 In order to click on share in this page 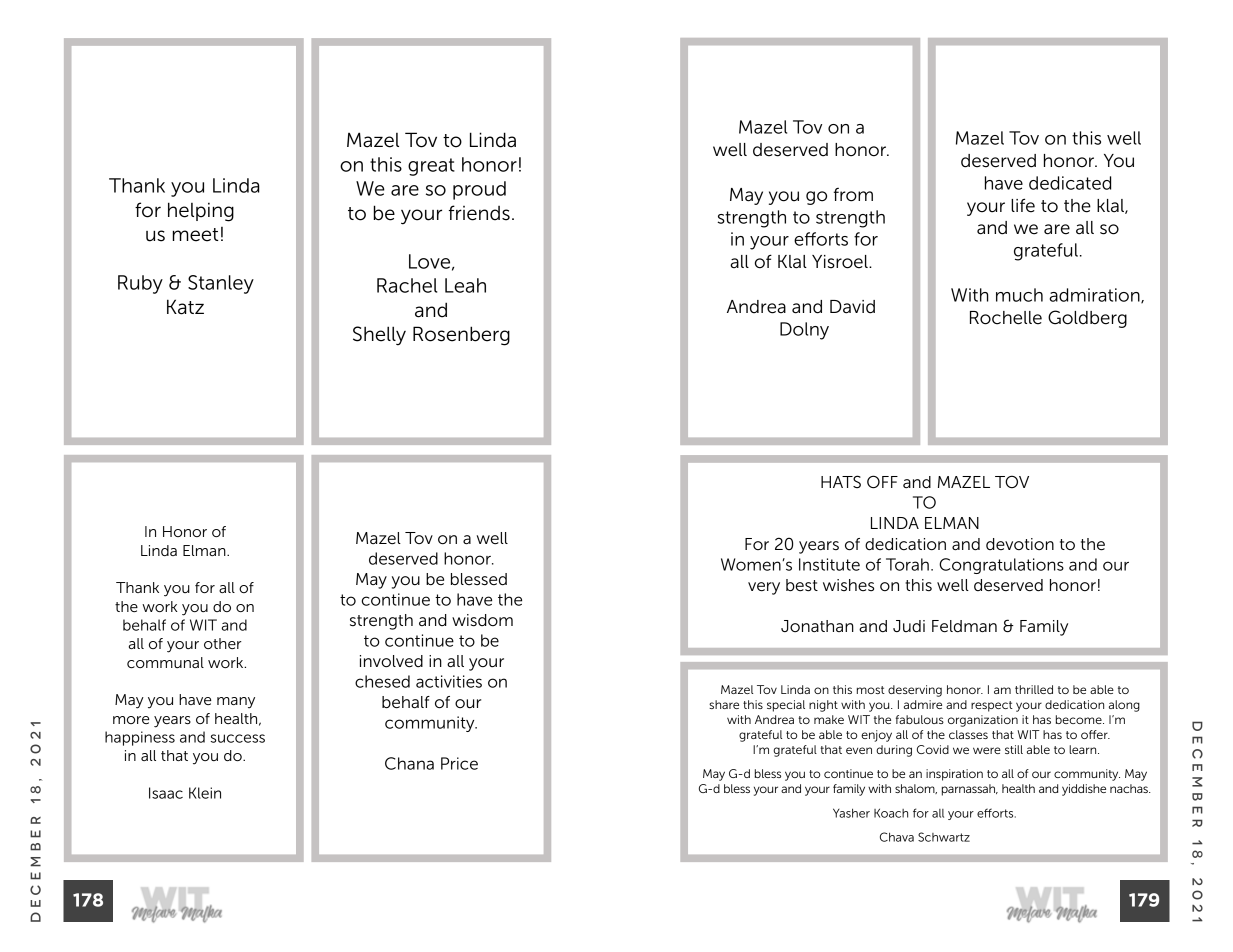, I will do `click(724, 704)`.
